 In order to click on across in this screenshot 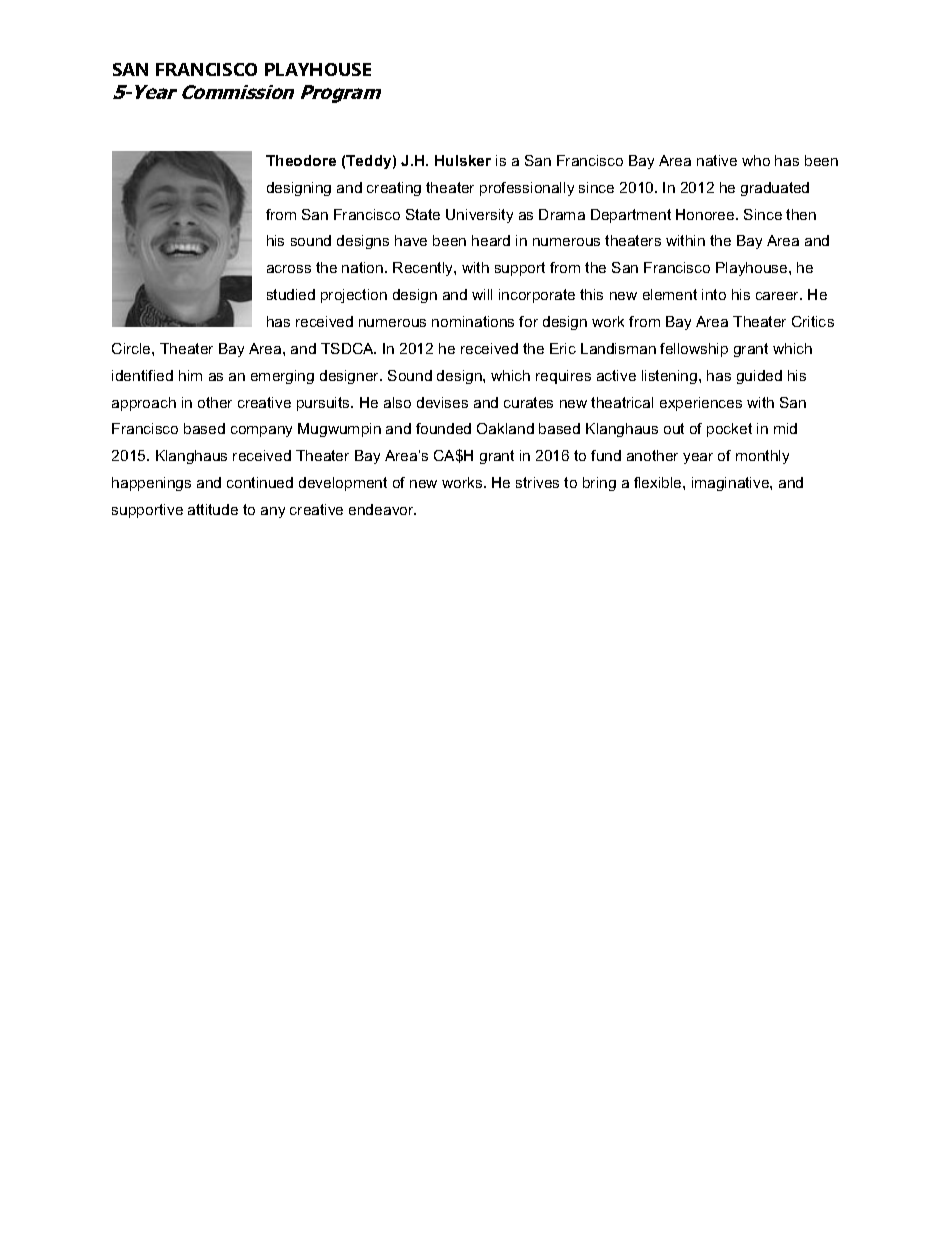, I will do `click(289, 269)`.
